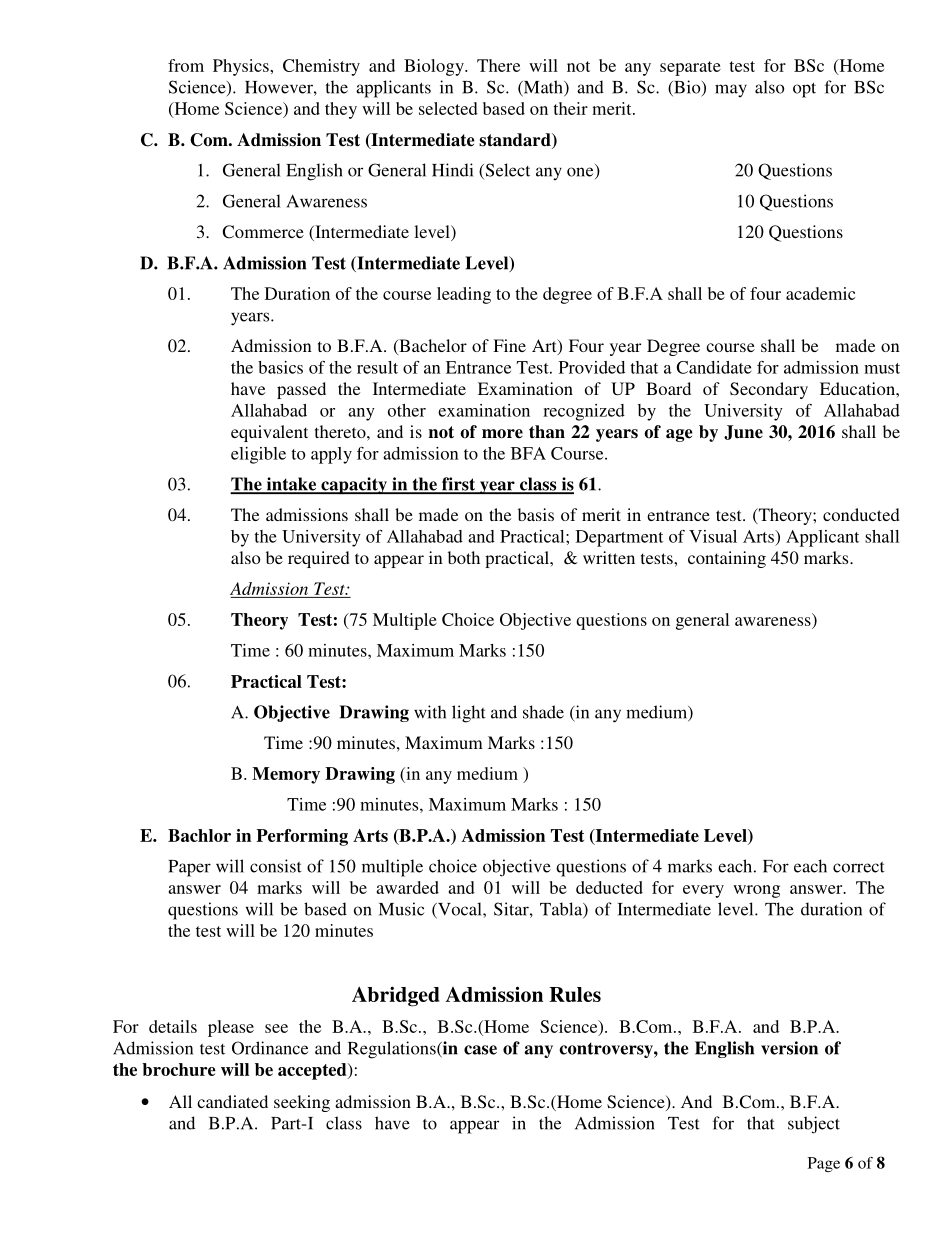 This screenshot has width=952, height=1233. Describe the element at coordinates (242, 67) in the screenshot. I see `Physics` at that location.
